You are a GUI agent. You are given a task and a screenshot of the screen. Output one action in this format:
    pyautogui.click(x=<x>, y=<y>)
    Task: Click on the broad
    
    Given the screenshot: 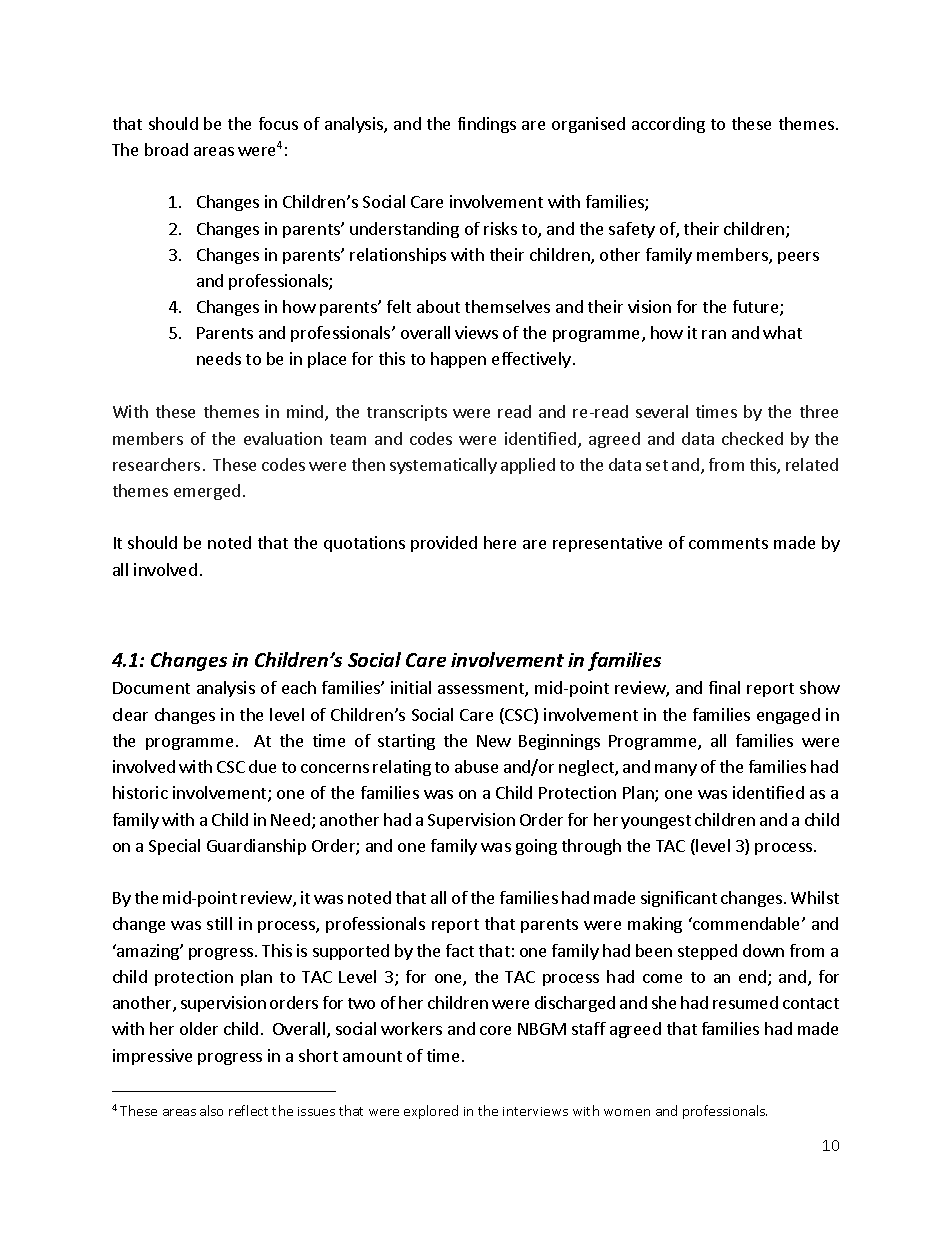 What is the action you would take?
    pyautogui.click(x=166, y=149)
